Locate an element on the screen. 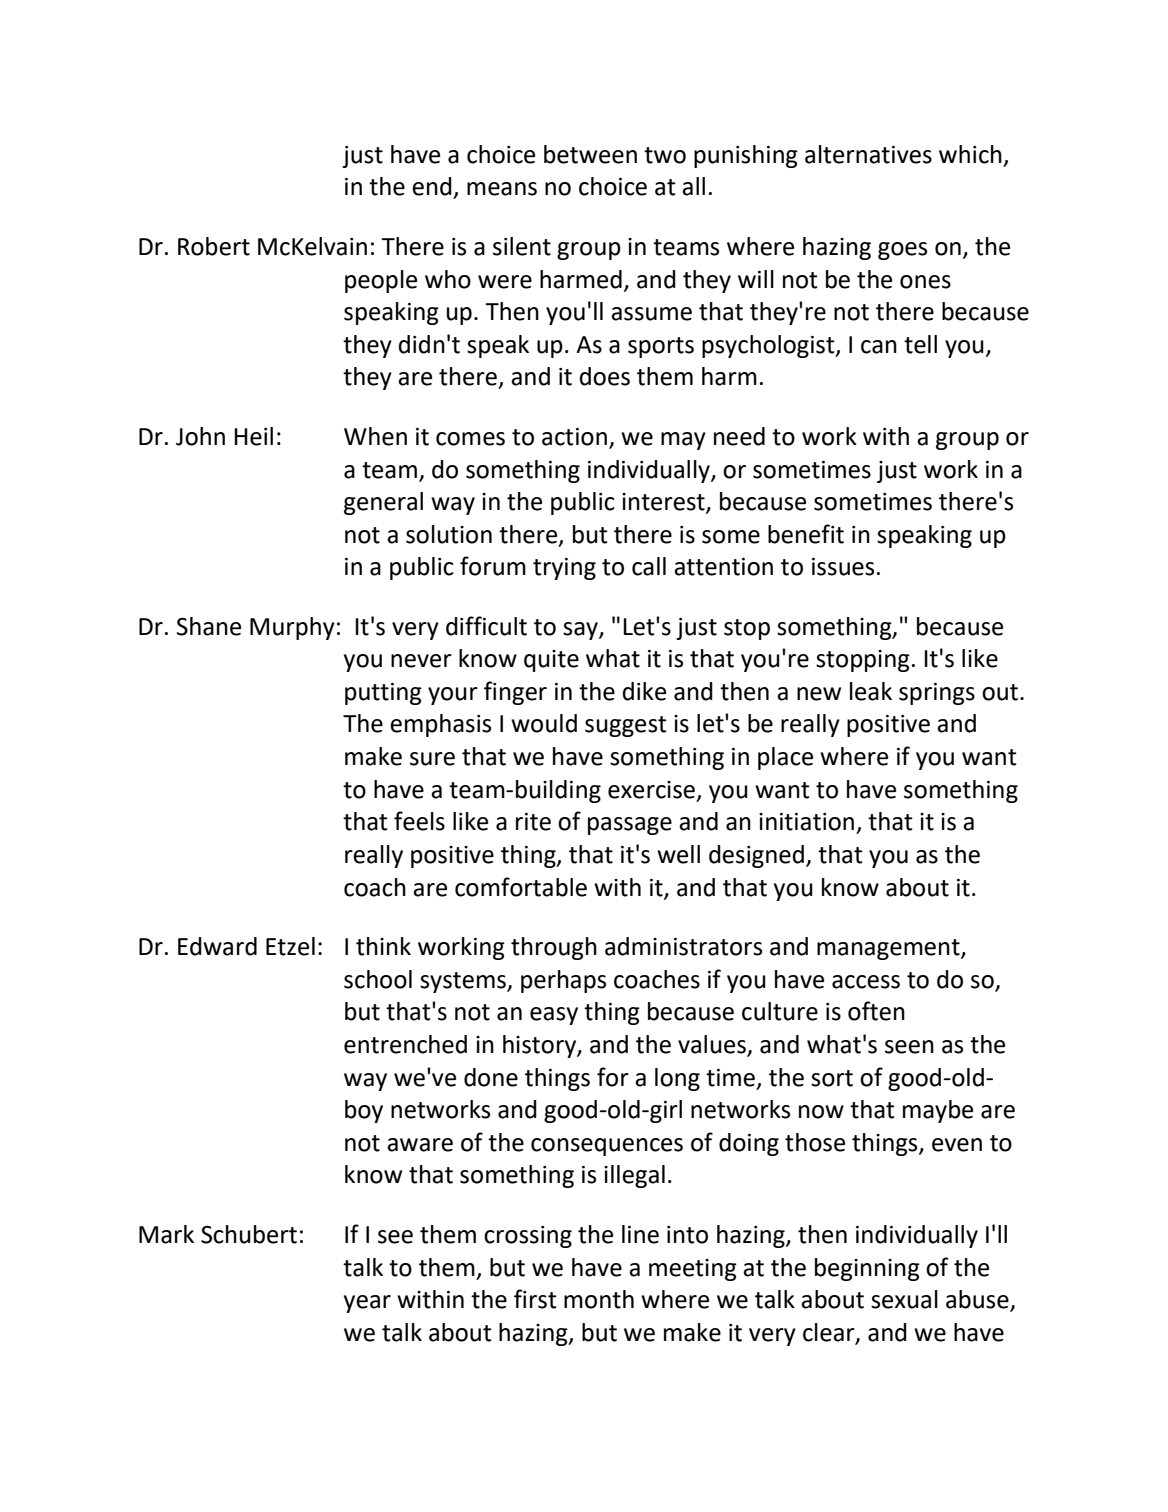 This screenshot has width=1168, height=1512. alternatives is located at coordinates (868, 154).
